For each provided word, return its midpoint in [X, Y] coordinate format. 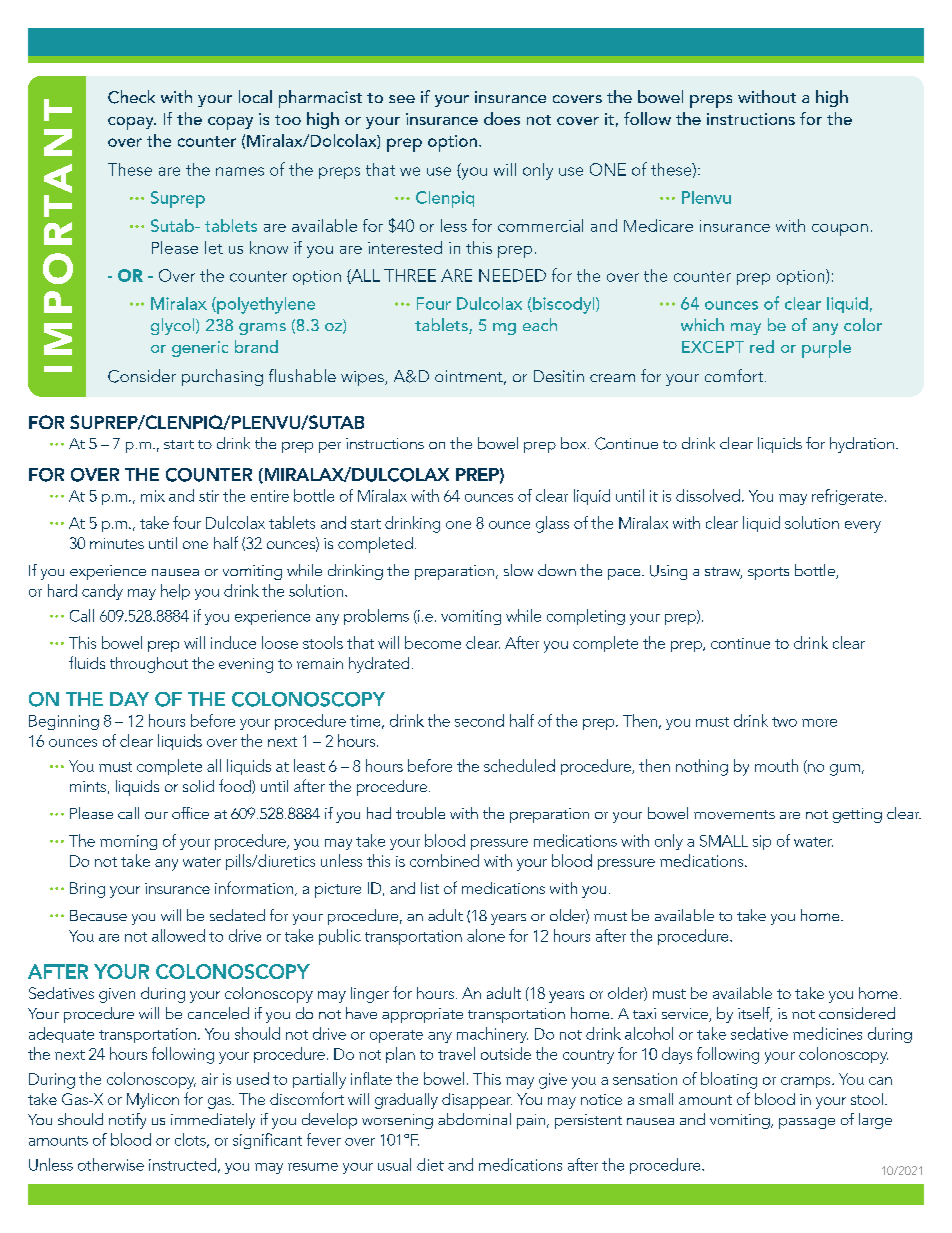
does [502, 118]
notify [127, 1121]
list [430, 888]
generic [200, 349]
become [433, 642]
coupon [840, 230]
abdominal [474, 1119]
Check [131, 97]
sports [768, 573]
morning [128, 842]
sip [762, 842]
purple [826, 349]
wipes [363, 378]
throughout [149, 665]
